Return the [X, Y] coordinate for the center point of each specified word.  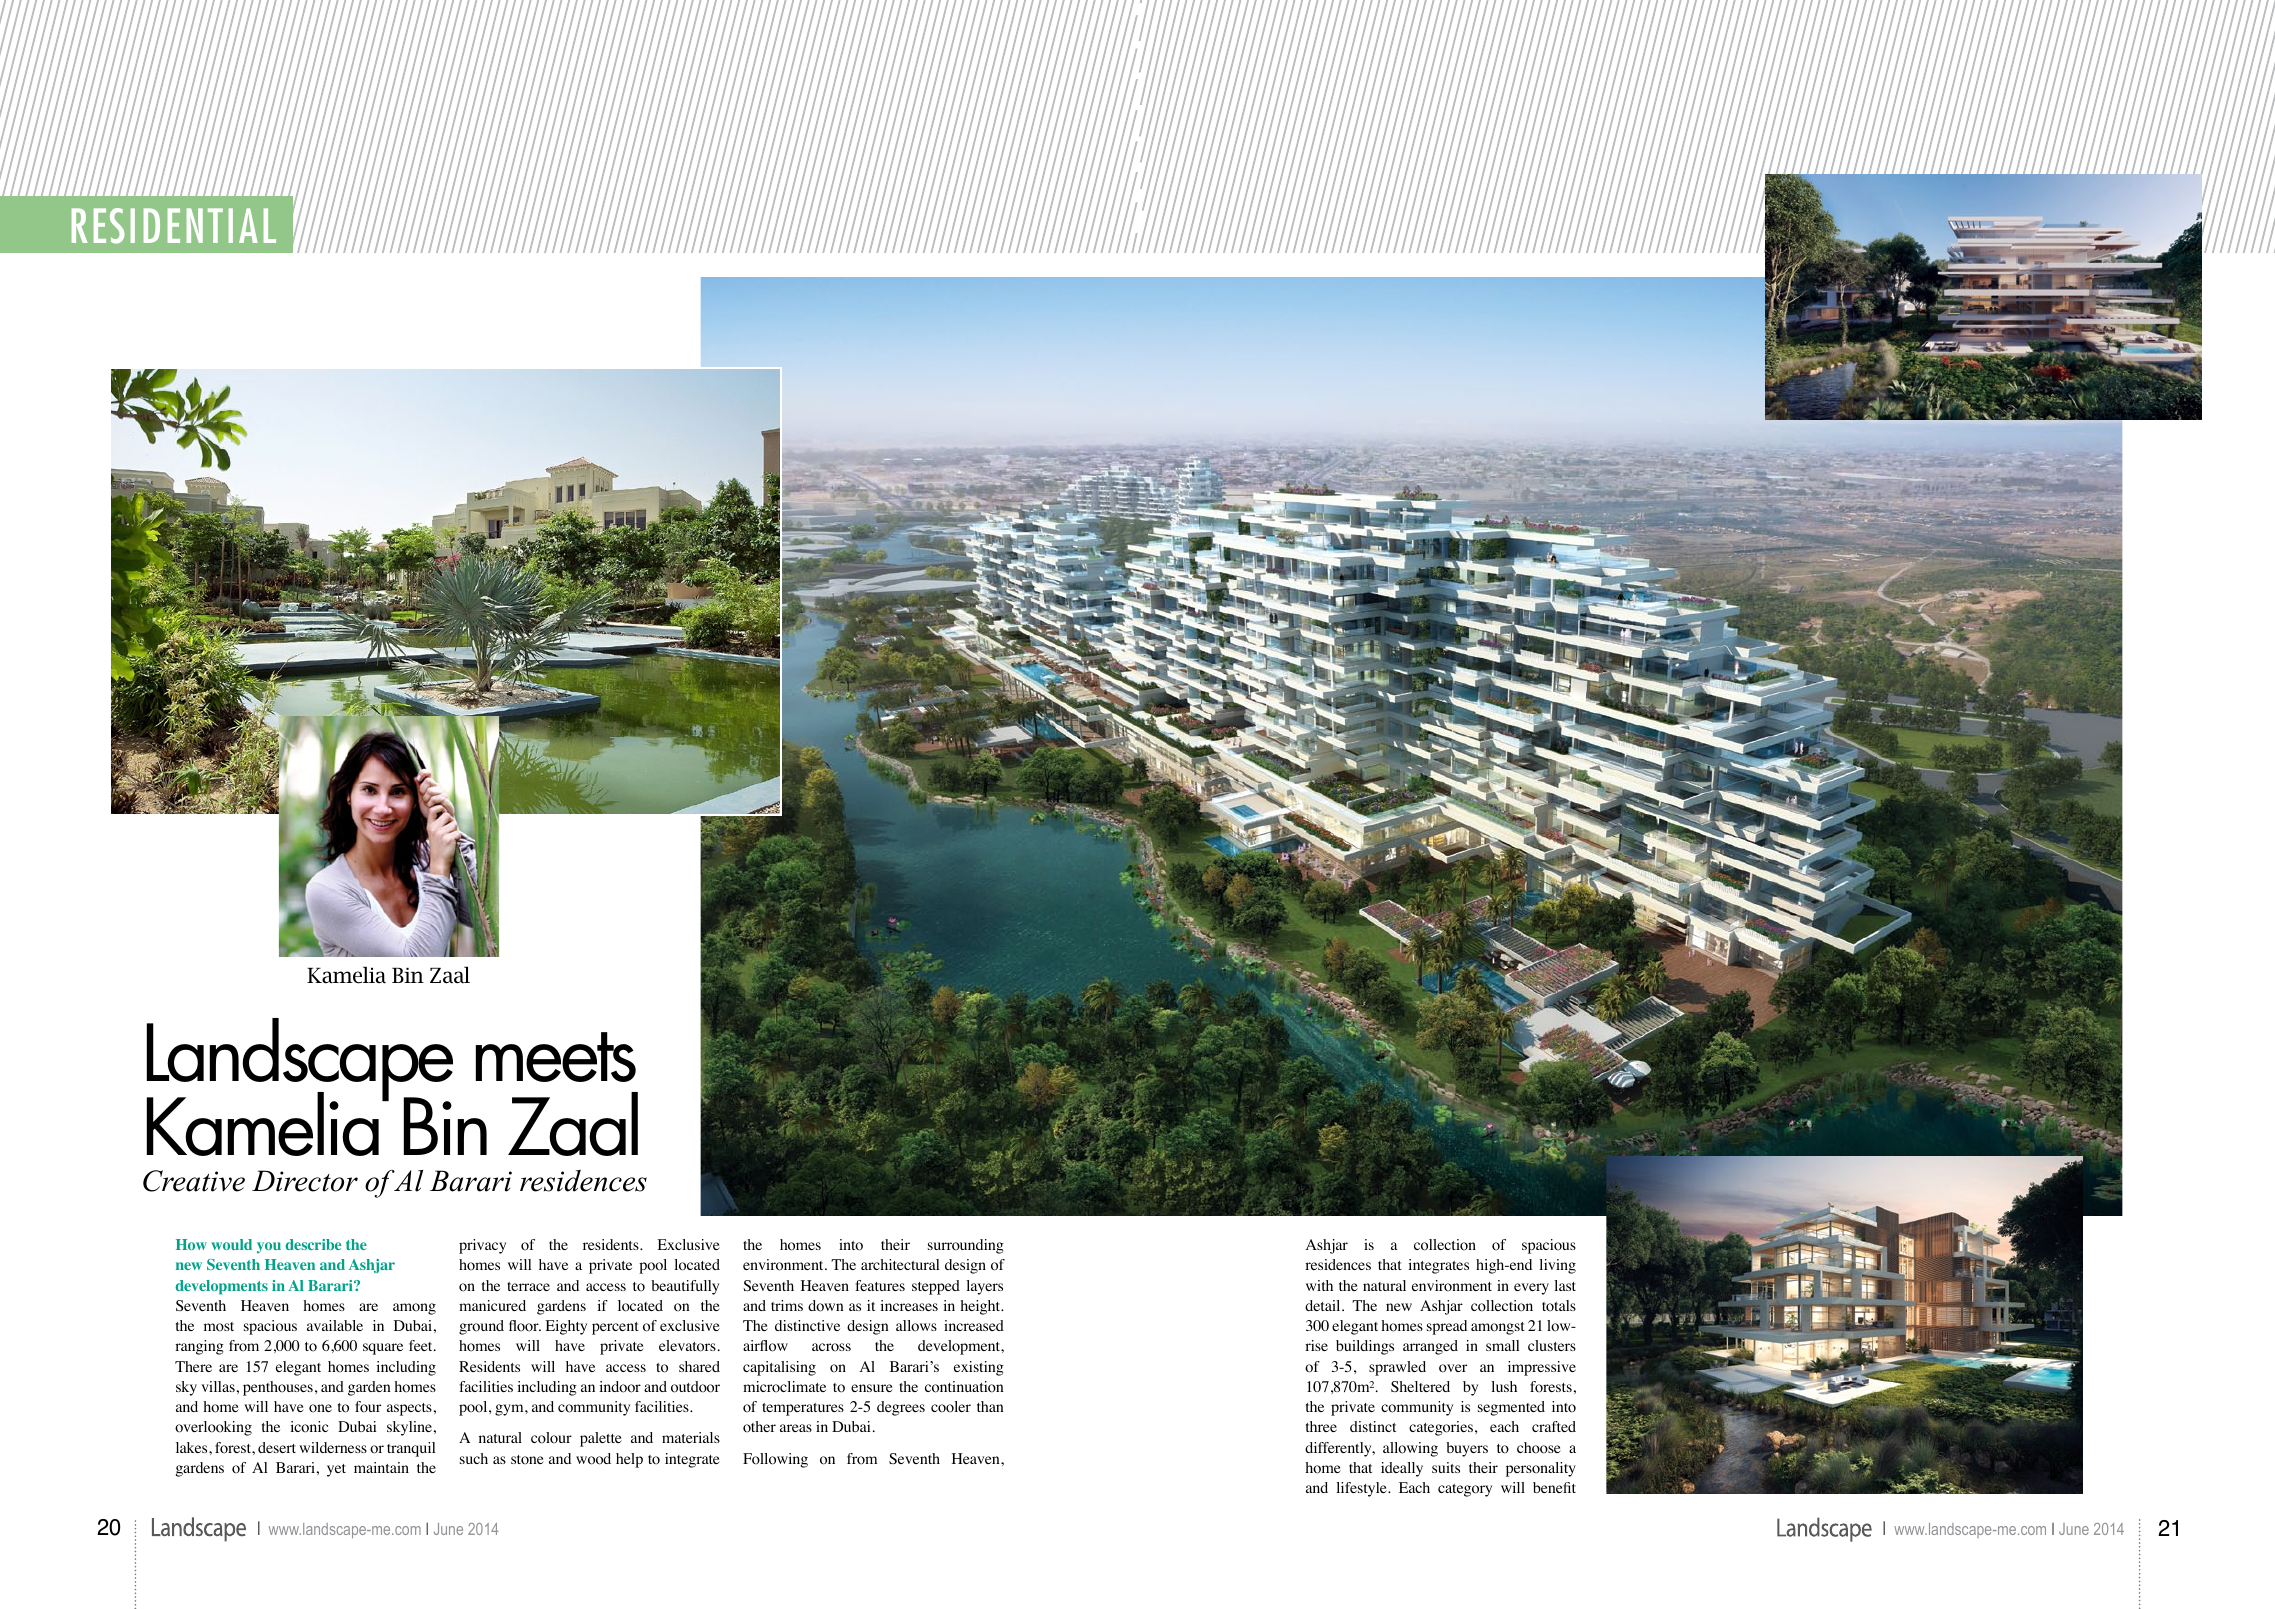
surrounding [966, 1246]
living [1557, 1266]
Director [305, 1181]
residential [174, 226]
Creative [194, 1181]
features [880, 1285]
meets [556, 1057]
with [1319, 1285]
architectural [900, 1264]
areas [796, 1428]
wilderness [333, 1447]
